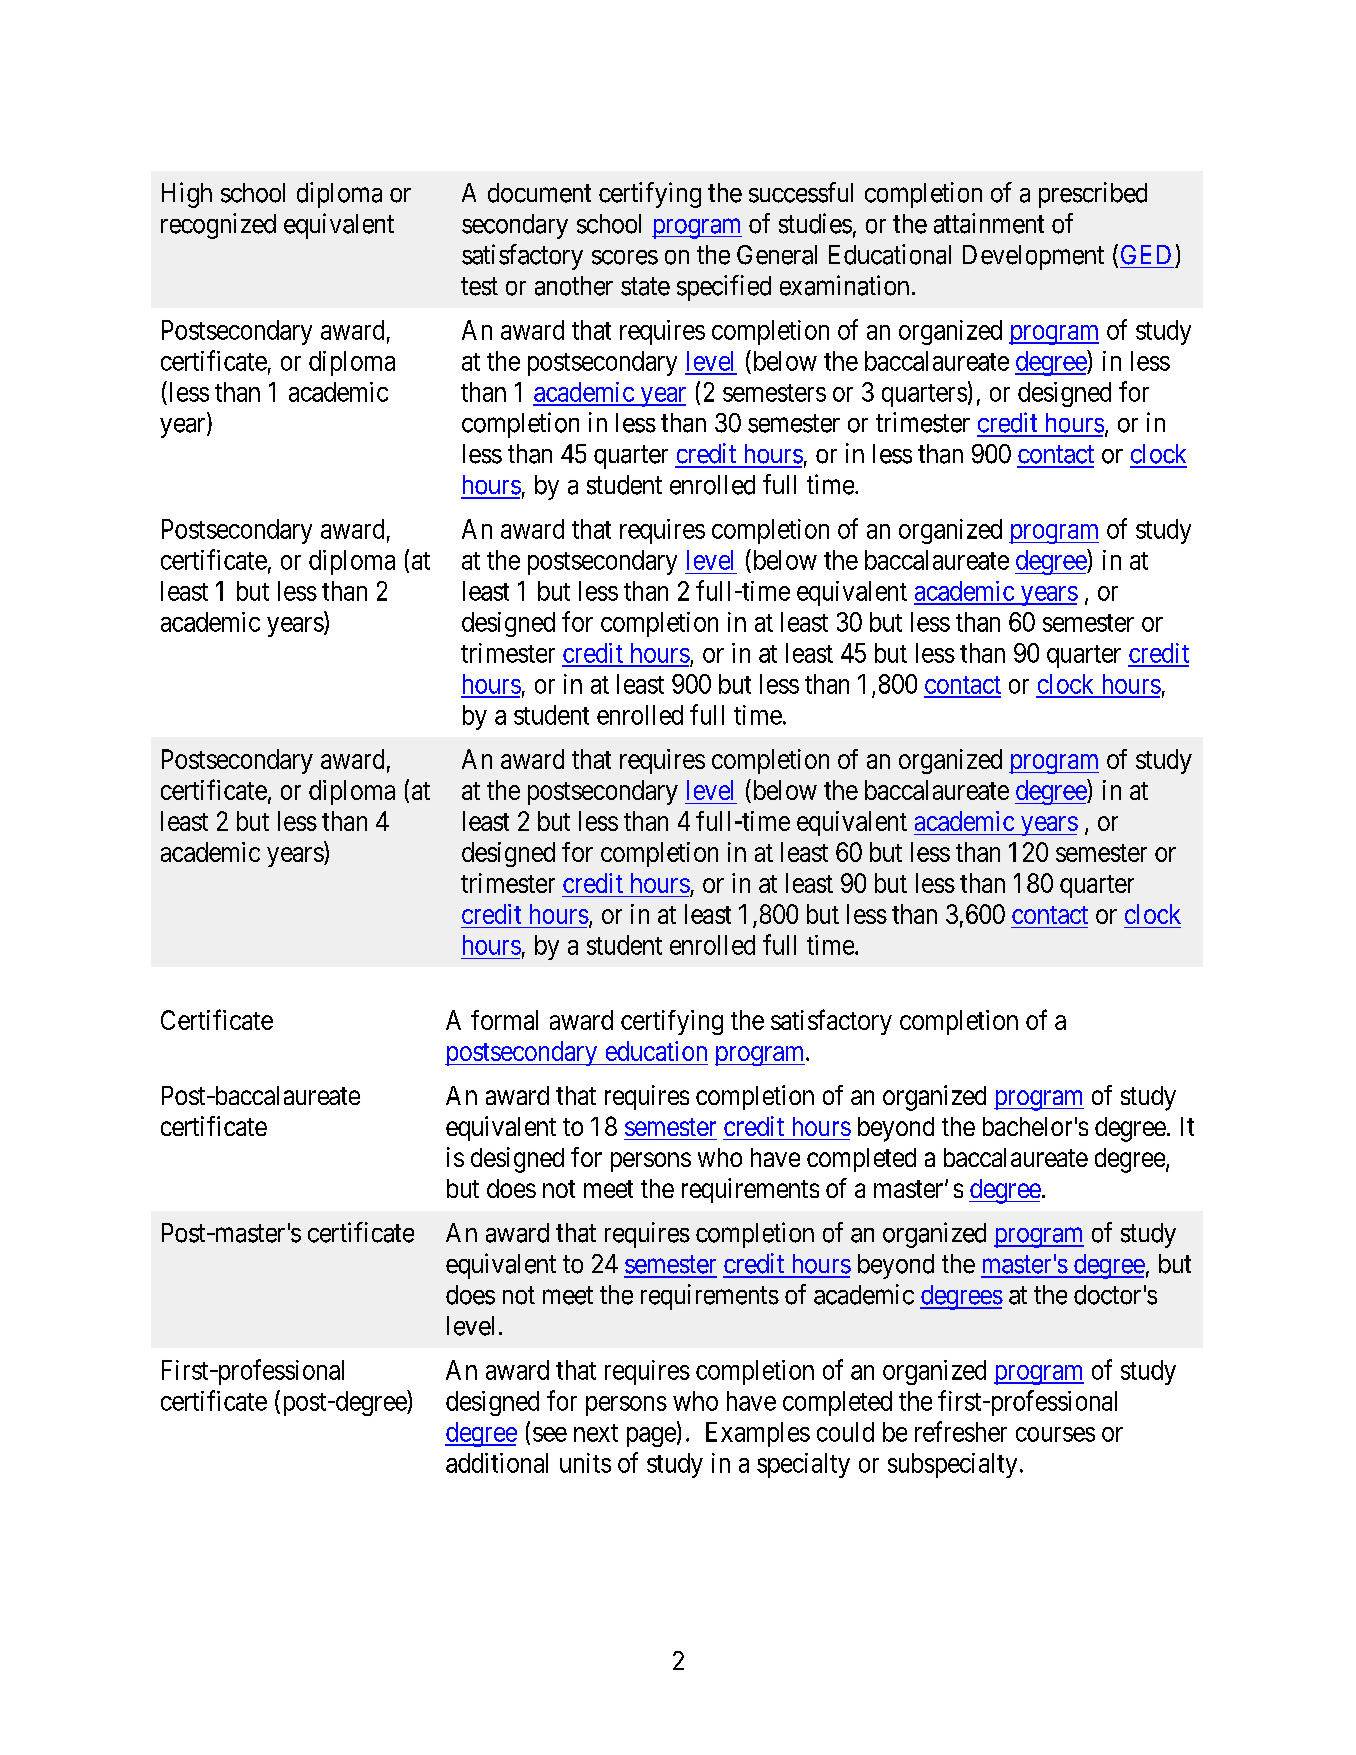 The height and width of the page is (1755, 1356). Describe the element at coordinates (844, 285) in the page. I see `examination` at that location.
